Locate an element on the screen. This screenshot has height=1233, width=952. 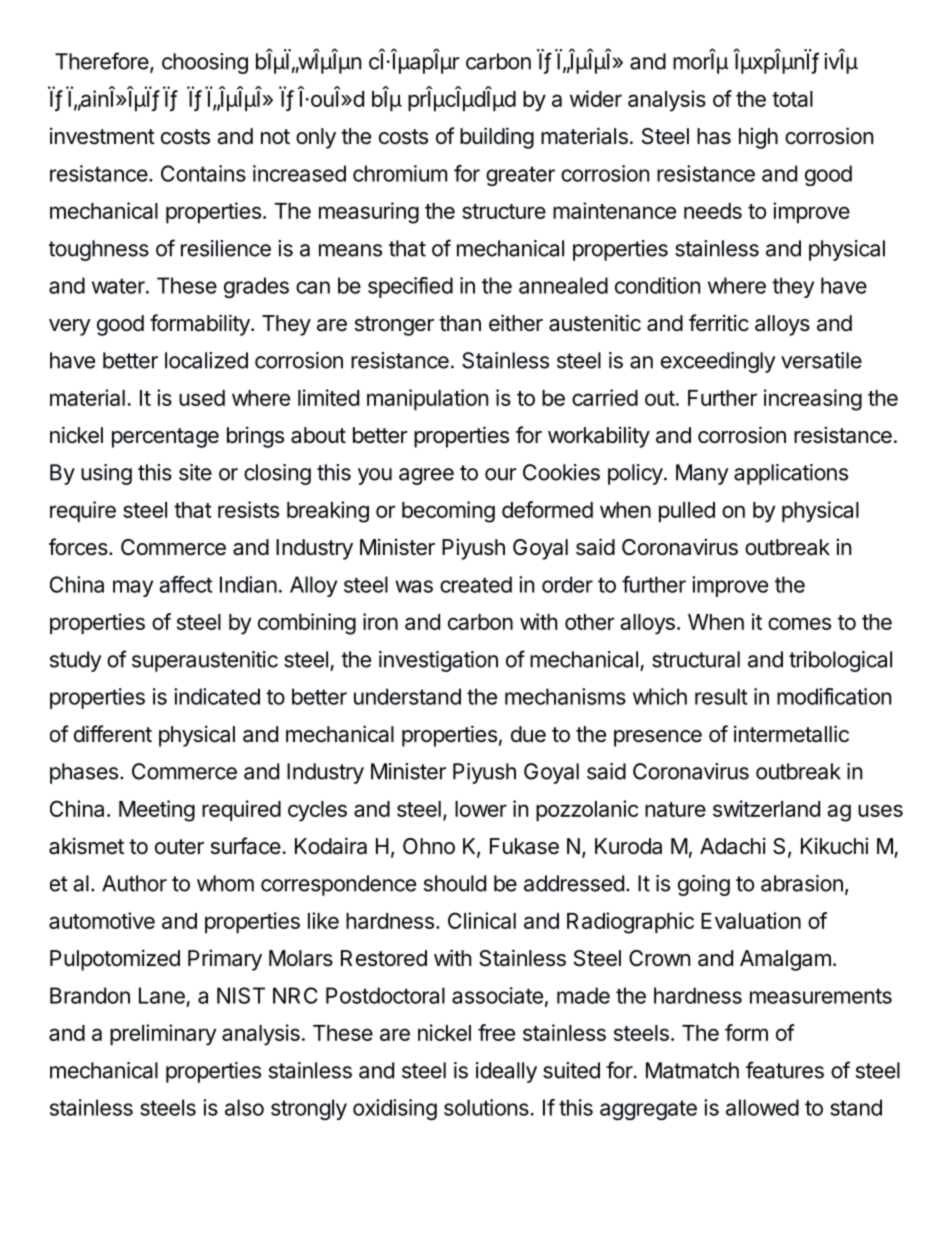
preliminary is located at coordinates (163, 1035).
